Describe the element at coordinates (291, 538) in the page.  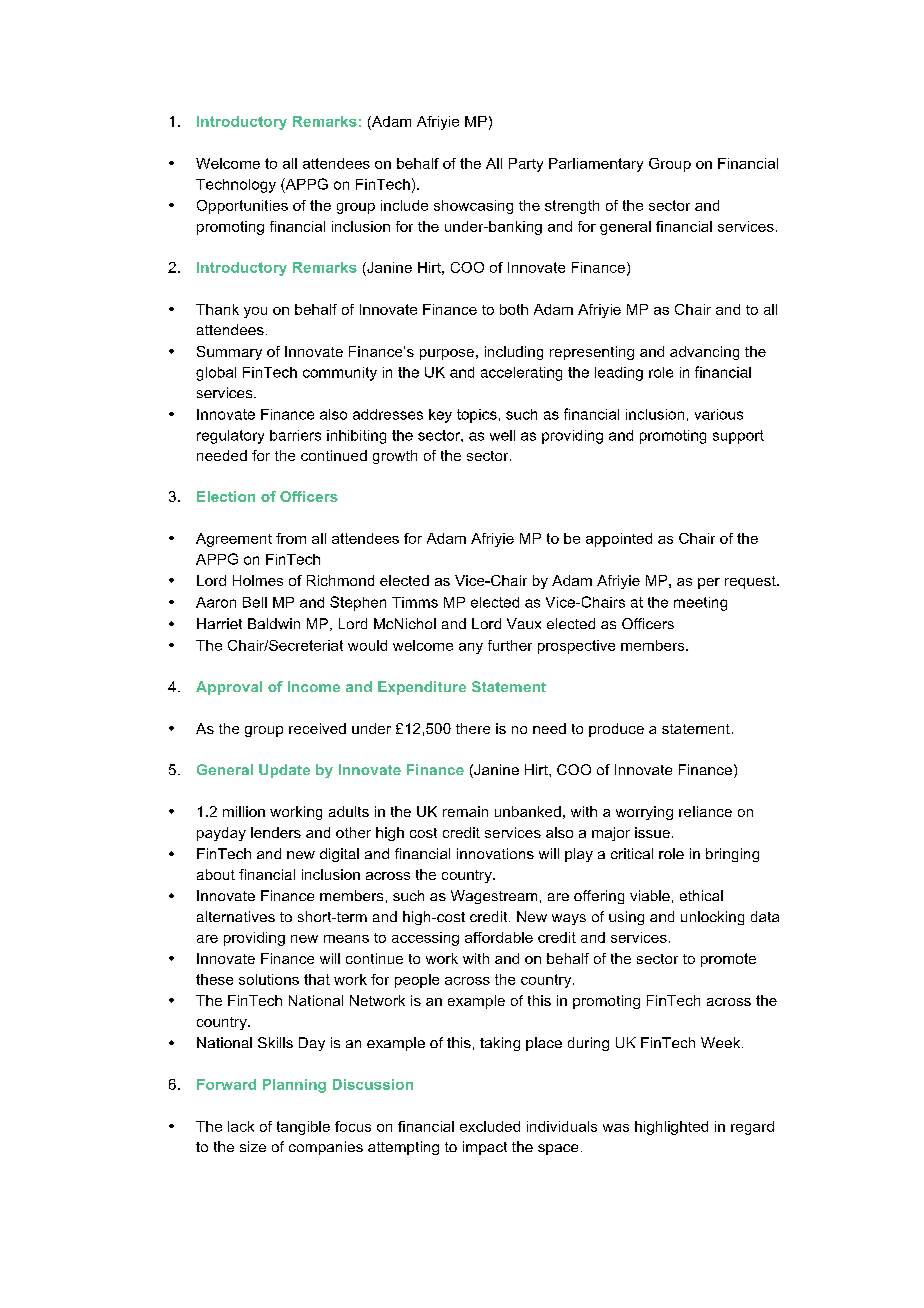
I see `from` at that location.
